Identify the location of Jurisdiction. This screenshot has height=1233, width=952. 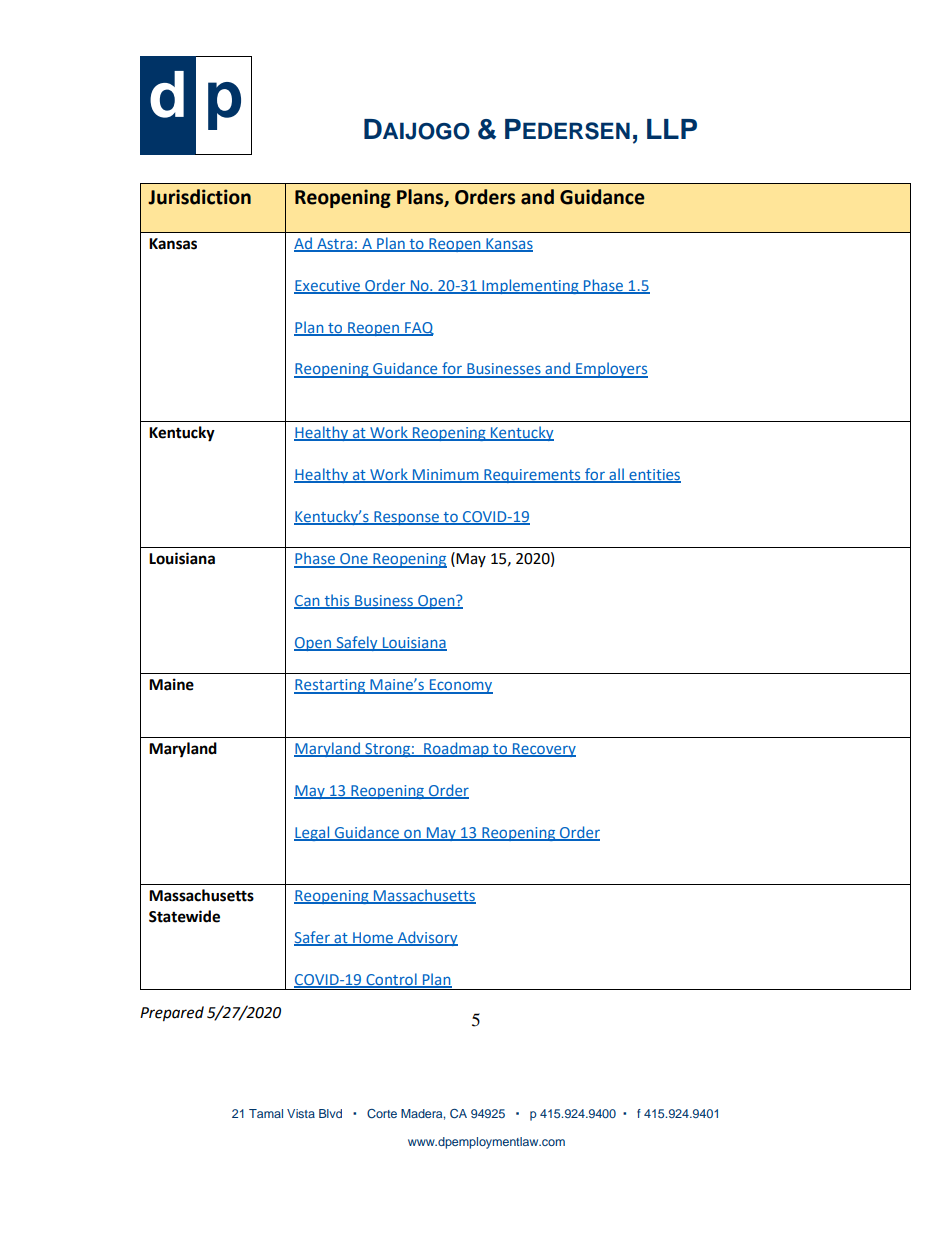
(199, 197).
